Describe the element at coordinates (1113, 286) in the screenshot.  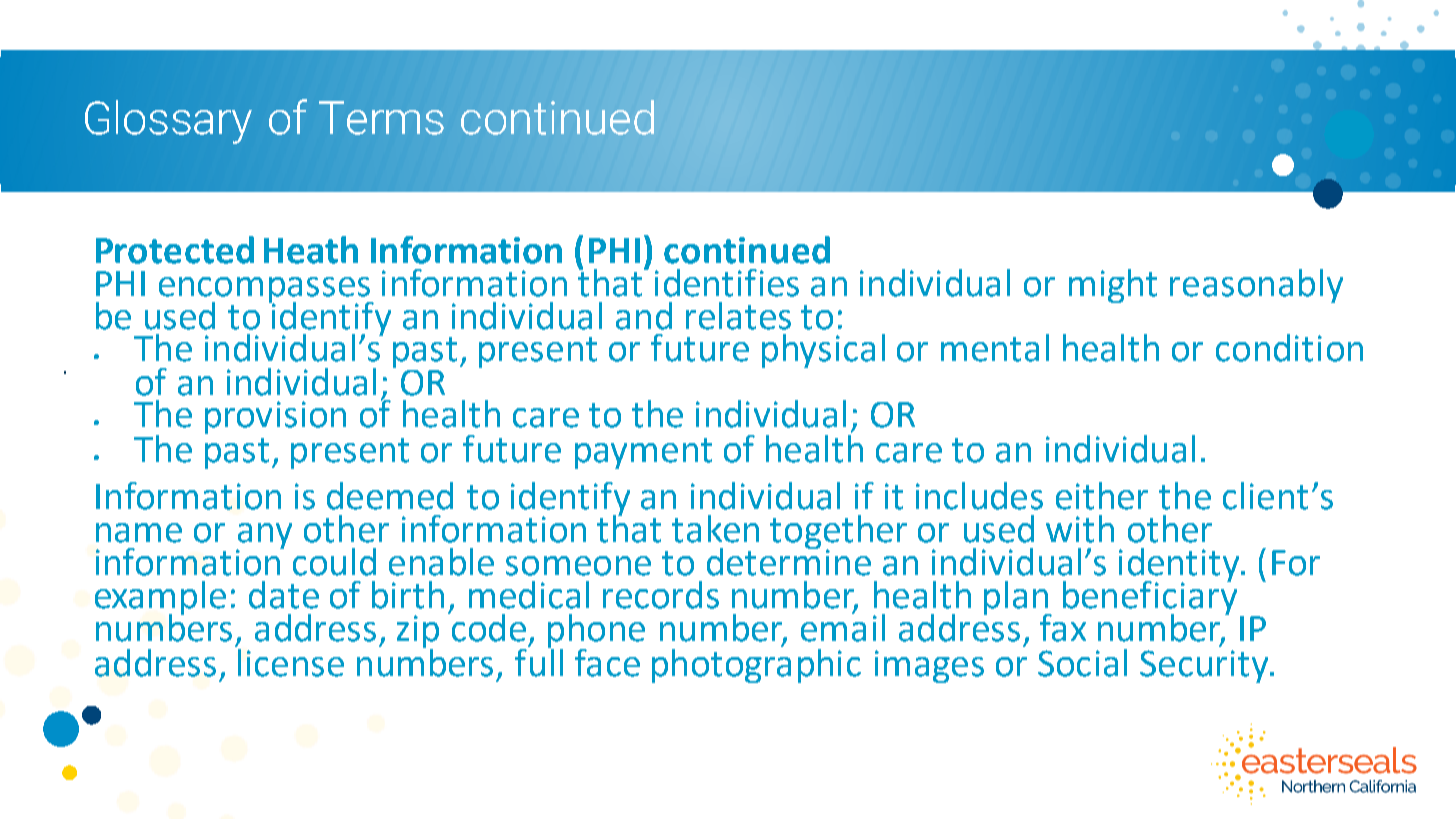
I see `might` at that location.
